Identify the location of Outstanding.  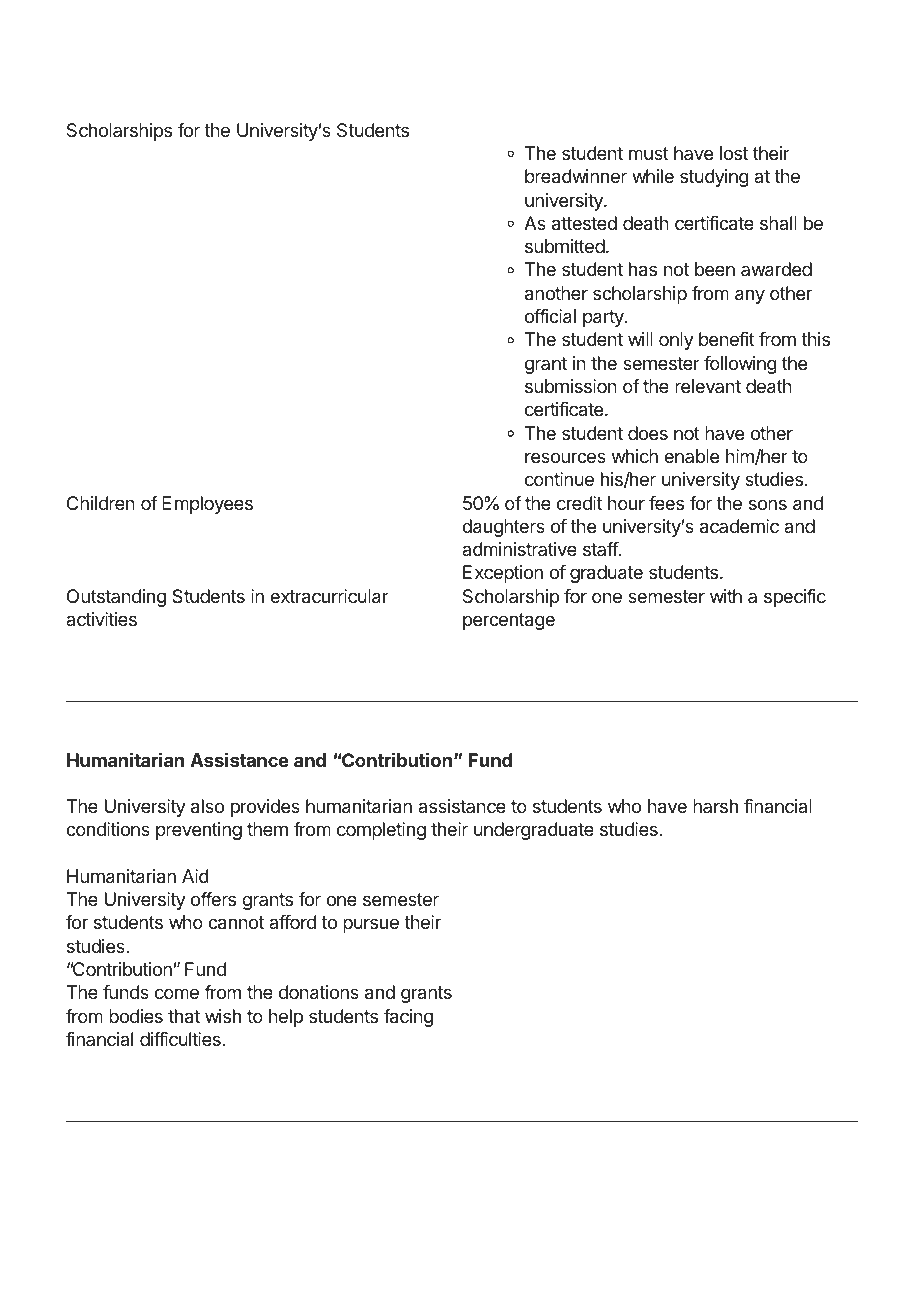
(116, 598).
